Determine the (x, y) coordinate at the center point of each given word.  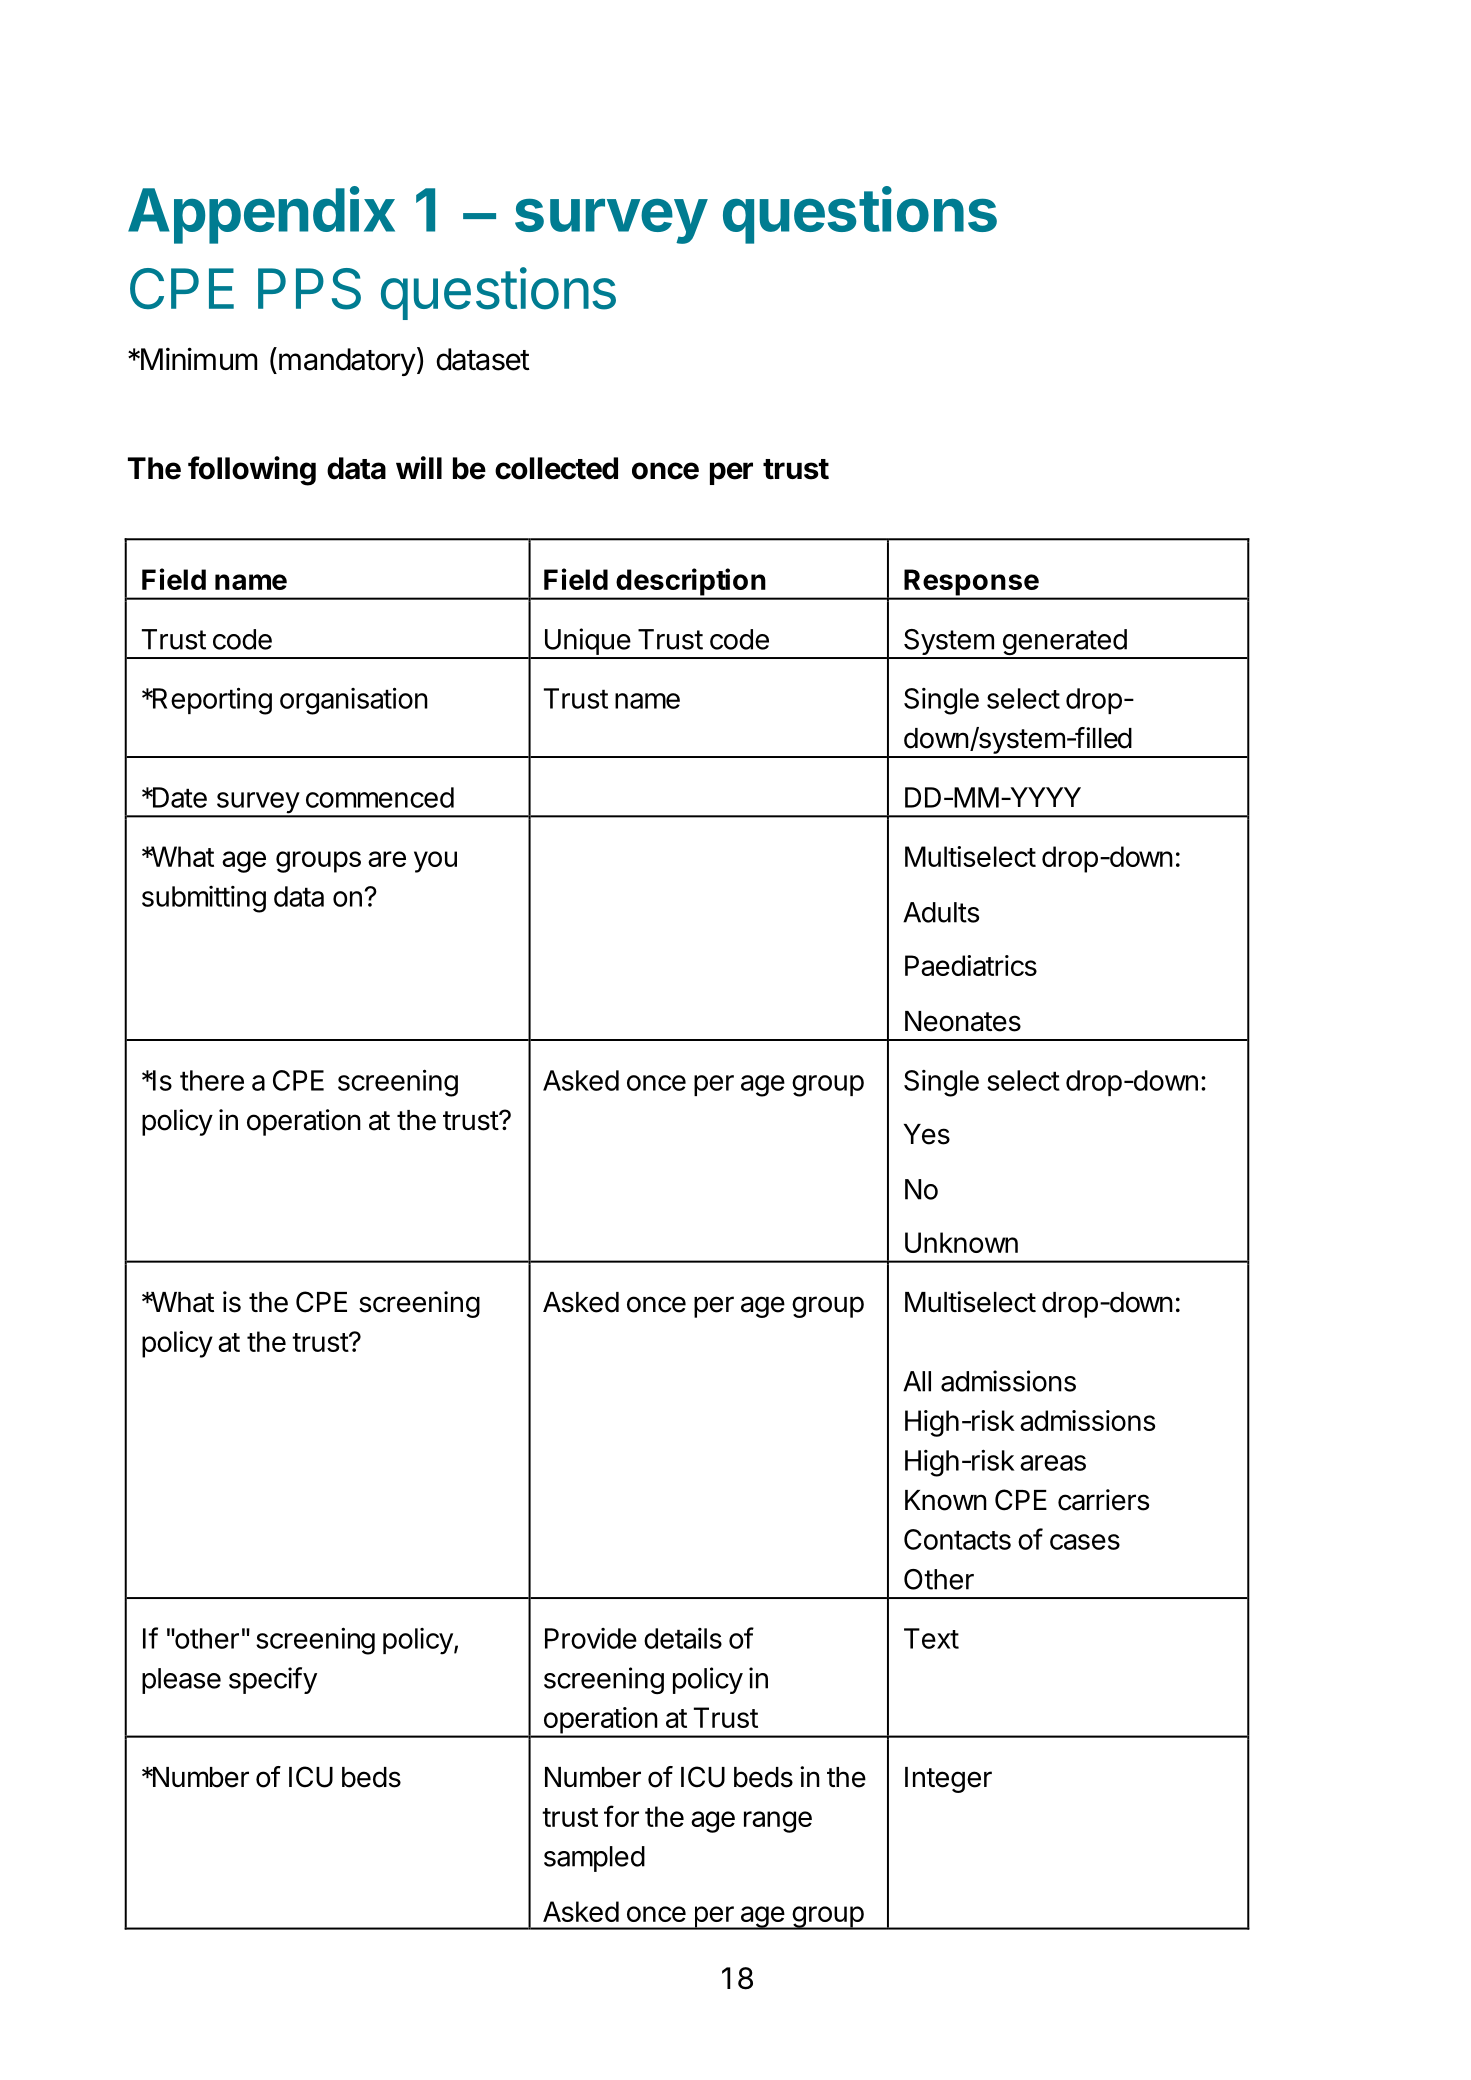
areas (1053, 1463)
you (435, 862)
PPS (309, 289)
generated (1064, 643)
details (683, 1638)
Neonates (963, 1021)
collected (556, 468)
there (212, 1080)
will (419, 467)
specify (273, 1680)
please (181, 1681)
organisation (354, 701)
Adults (941, 912)
